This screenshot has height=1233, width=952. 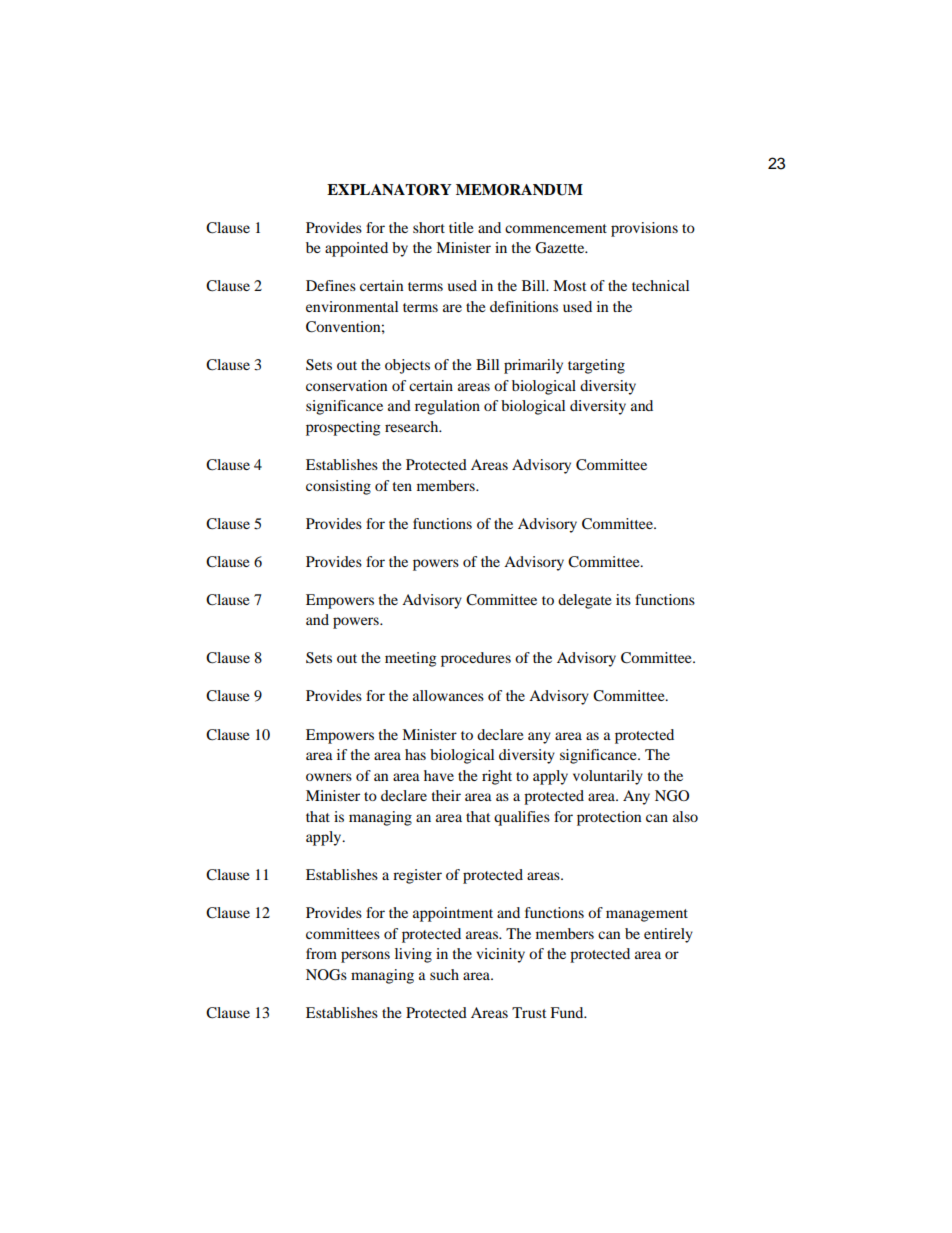 What do you see at coordinates (672, 796) in the screenshot?
I see `NGO` at bounding box center [672, 796].
